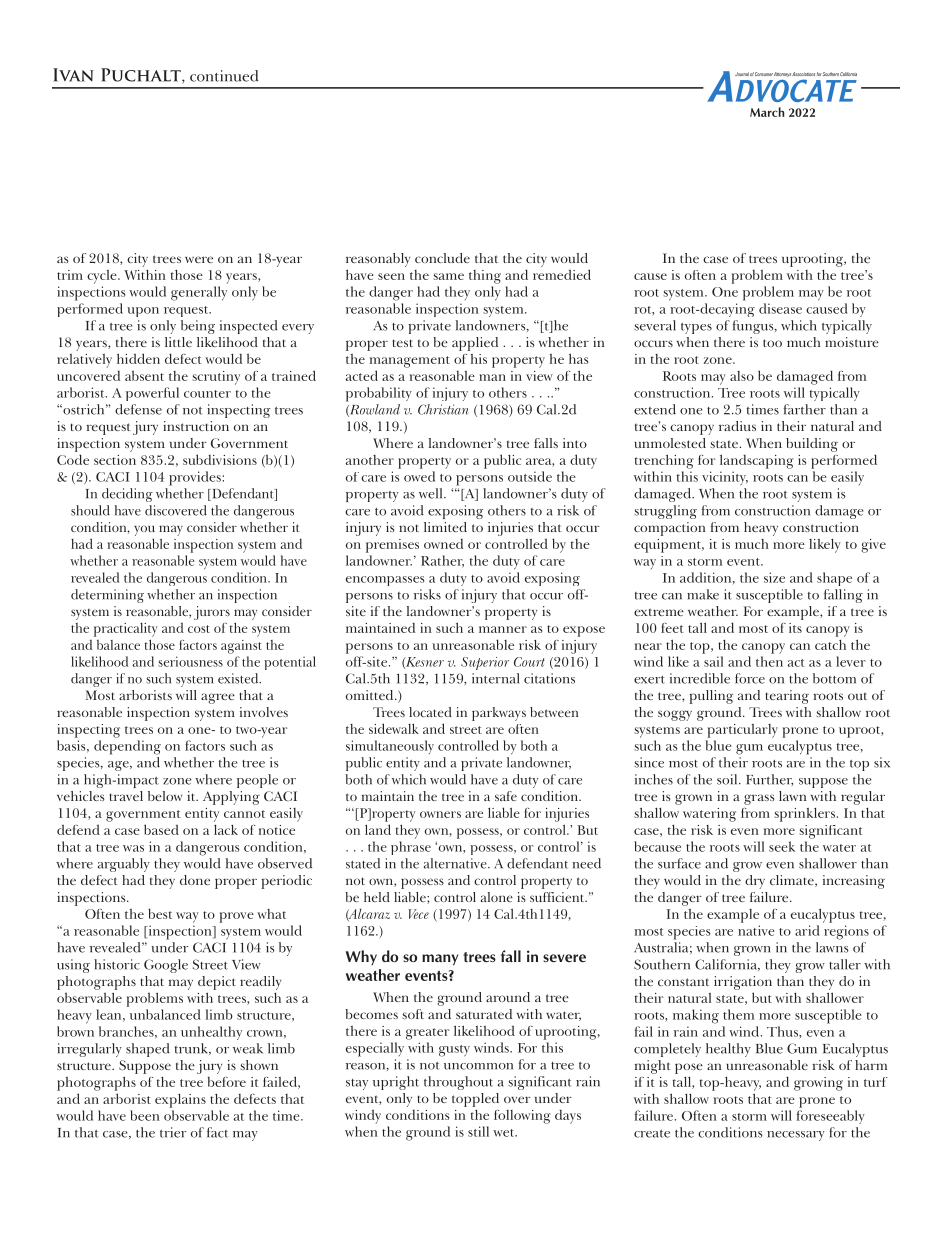 The width and height of the document is (952, 1233). What do you see at coordinates (133, 848) in the document?
I see `was` at bounding box center [133, 848].
